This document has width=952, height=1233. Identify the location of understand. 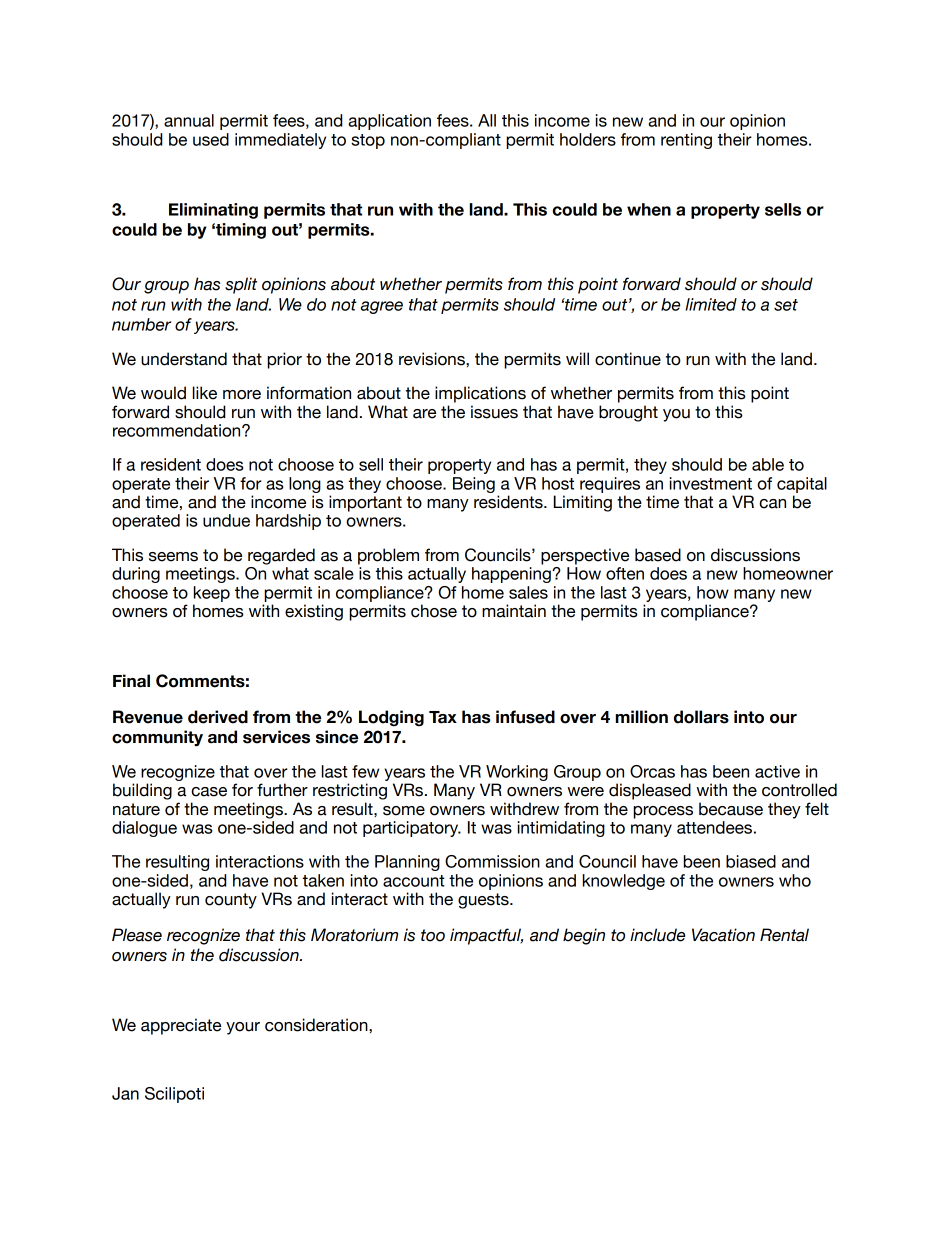
(184, 359).
